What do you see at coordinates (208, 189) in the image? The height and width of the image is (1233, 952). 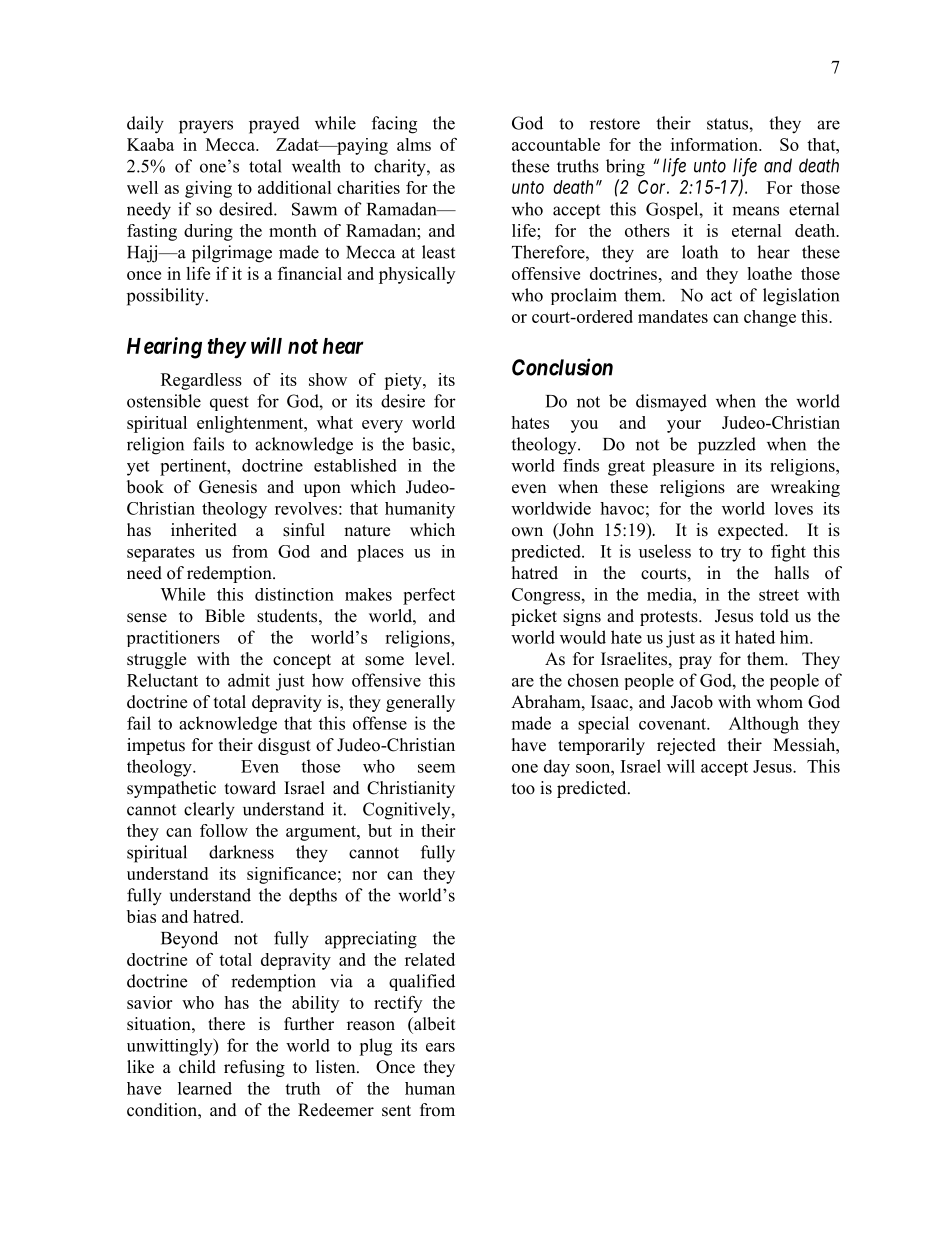 I see `giving` at bounding box center [208, 189].
